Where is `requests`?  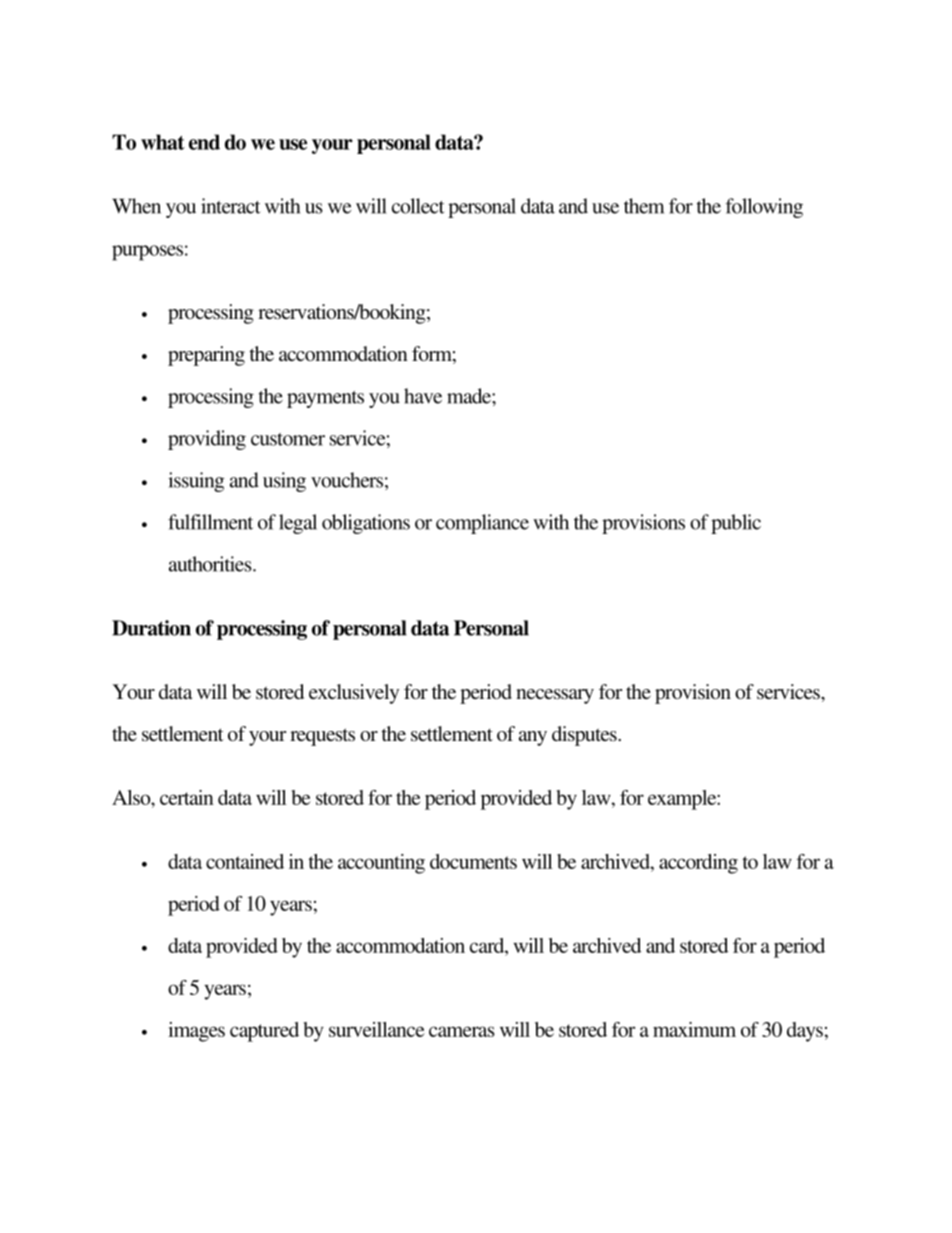
requests is located at coordinates (322, 737).
